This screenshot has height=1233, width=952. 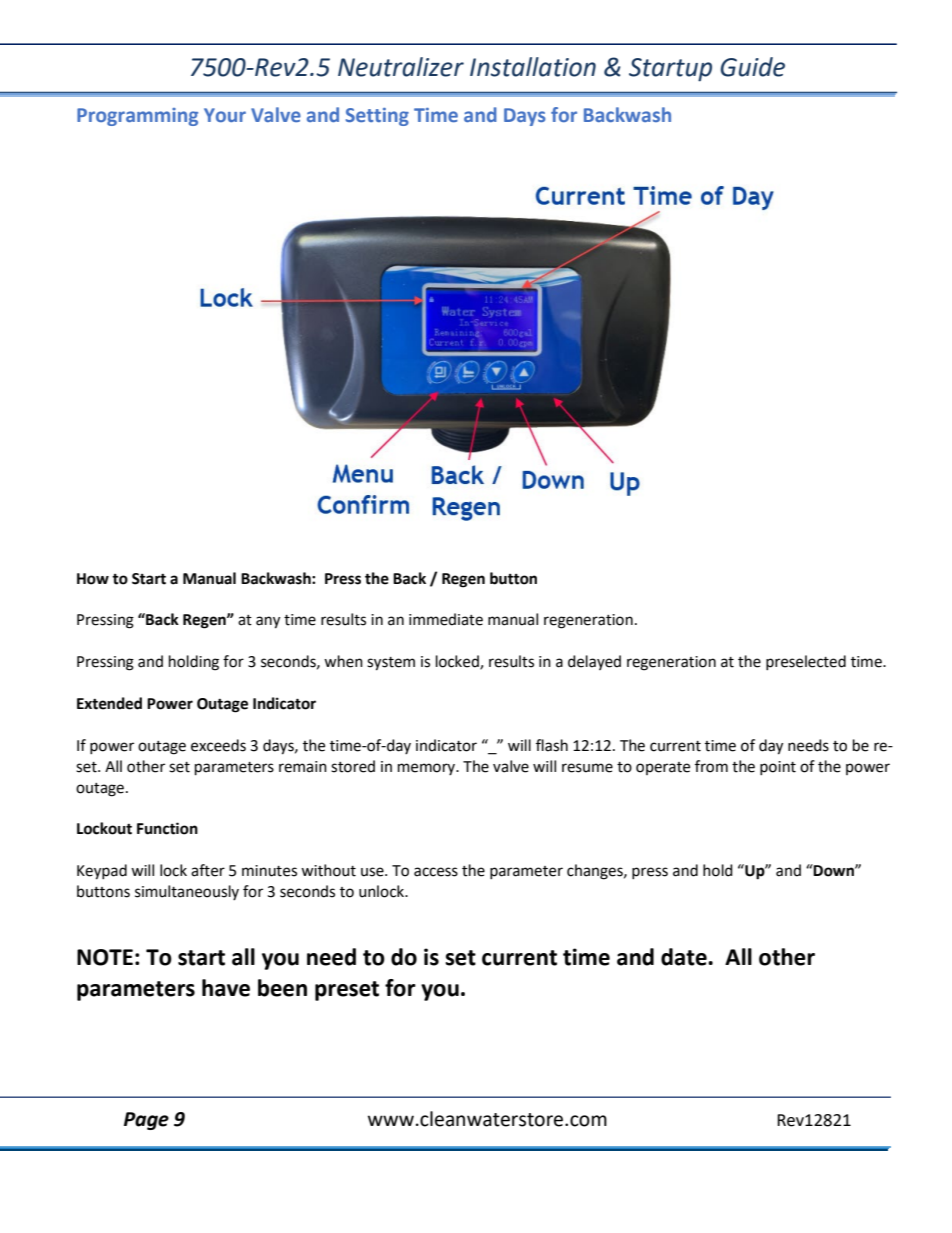 I want to click on Neutralizer, so click(x=401, y=67).
